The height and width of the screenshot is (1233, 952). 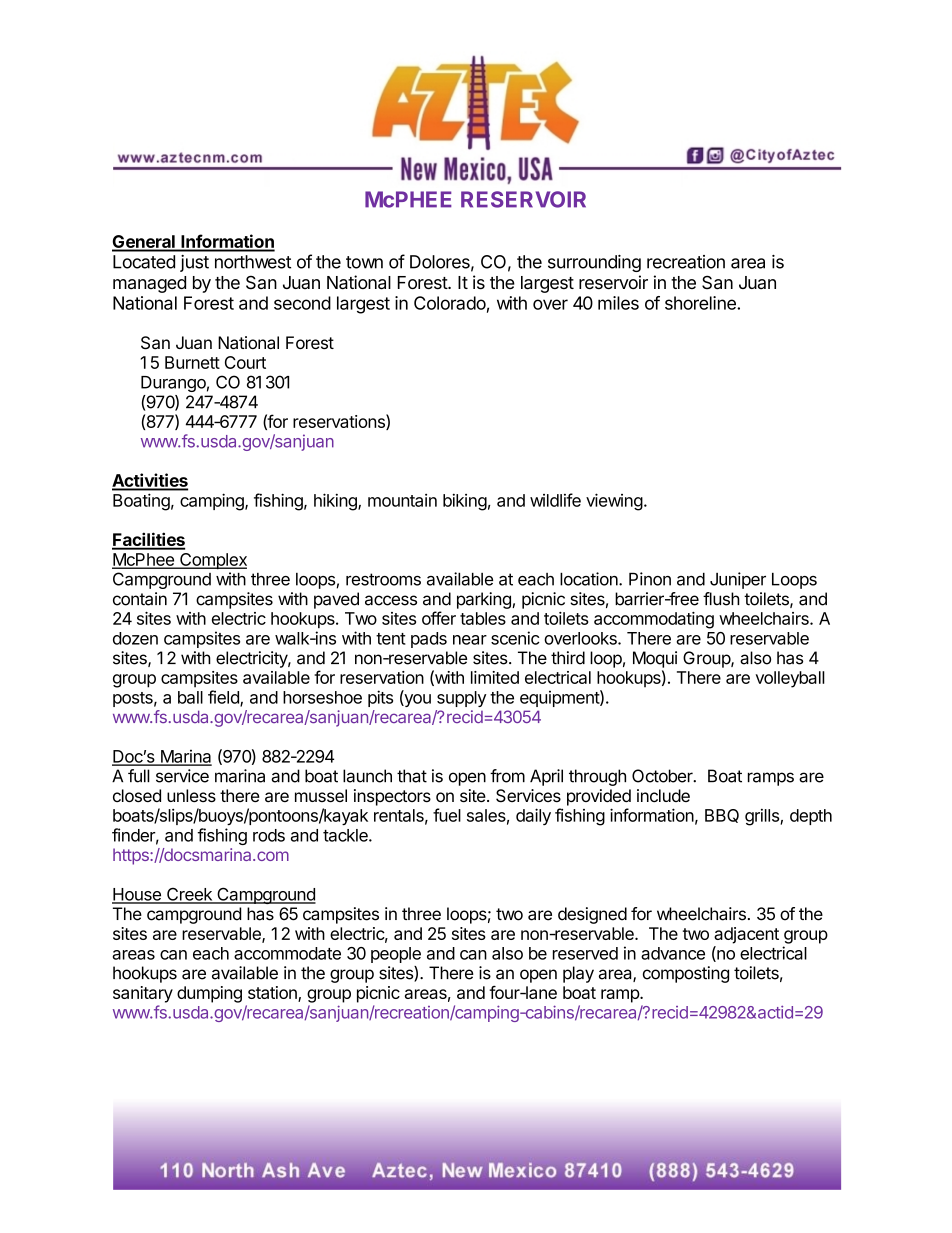 I want to click on viewing, so click(x=614, y=502).
